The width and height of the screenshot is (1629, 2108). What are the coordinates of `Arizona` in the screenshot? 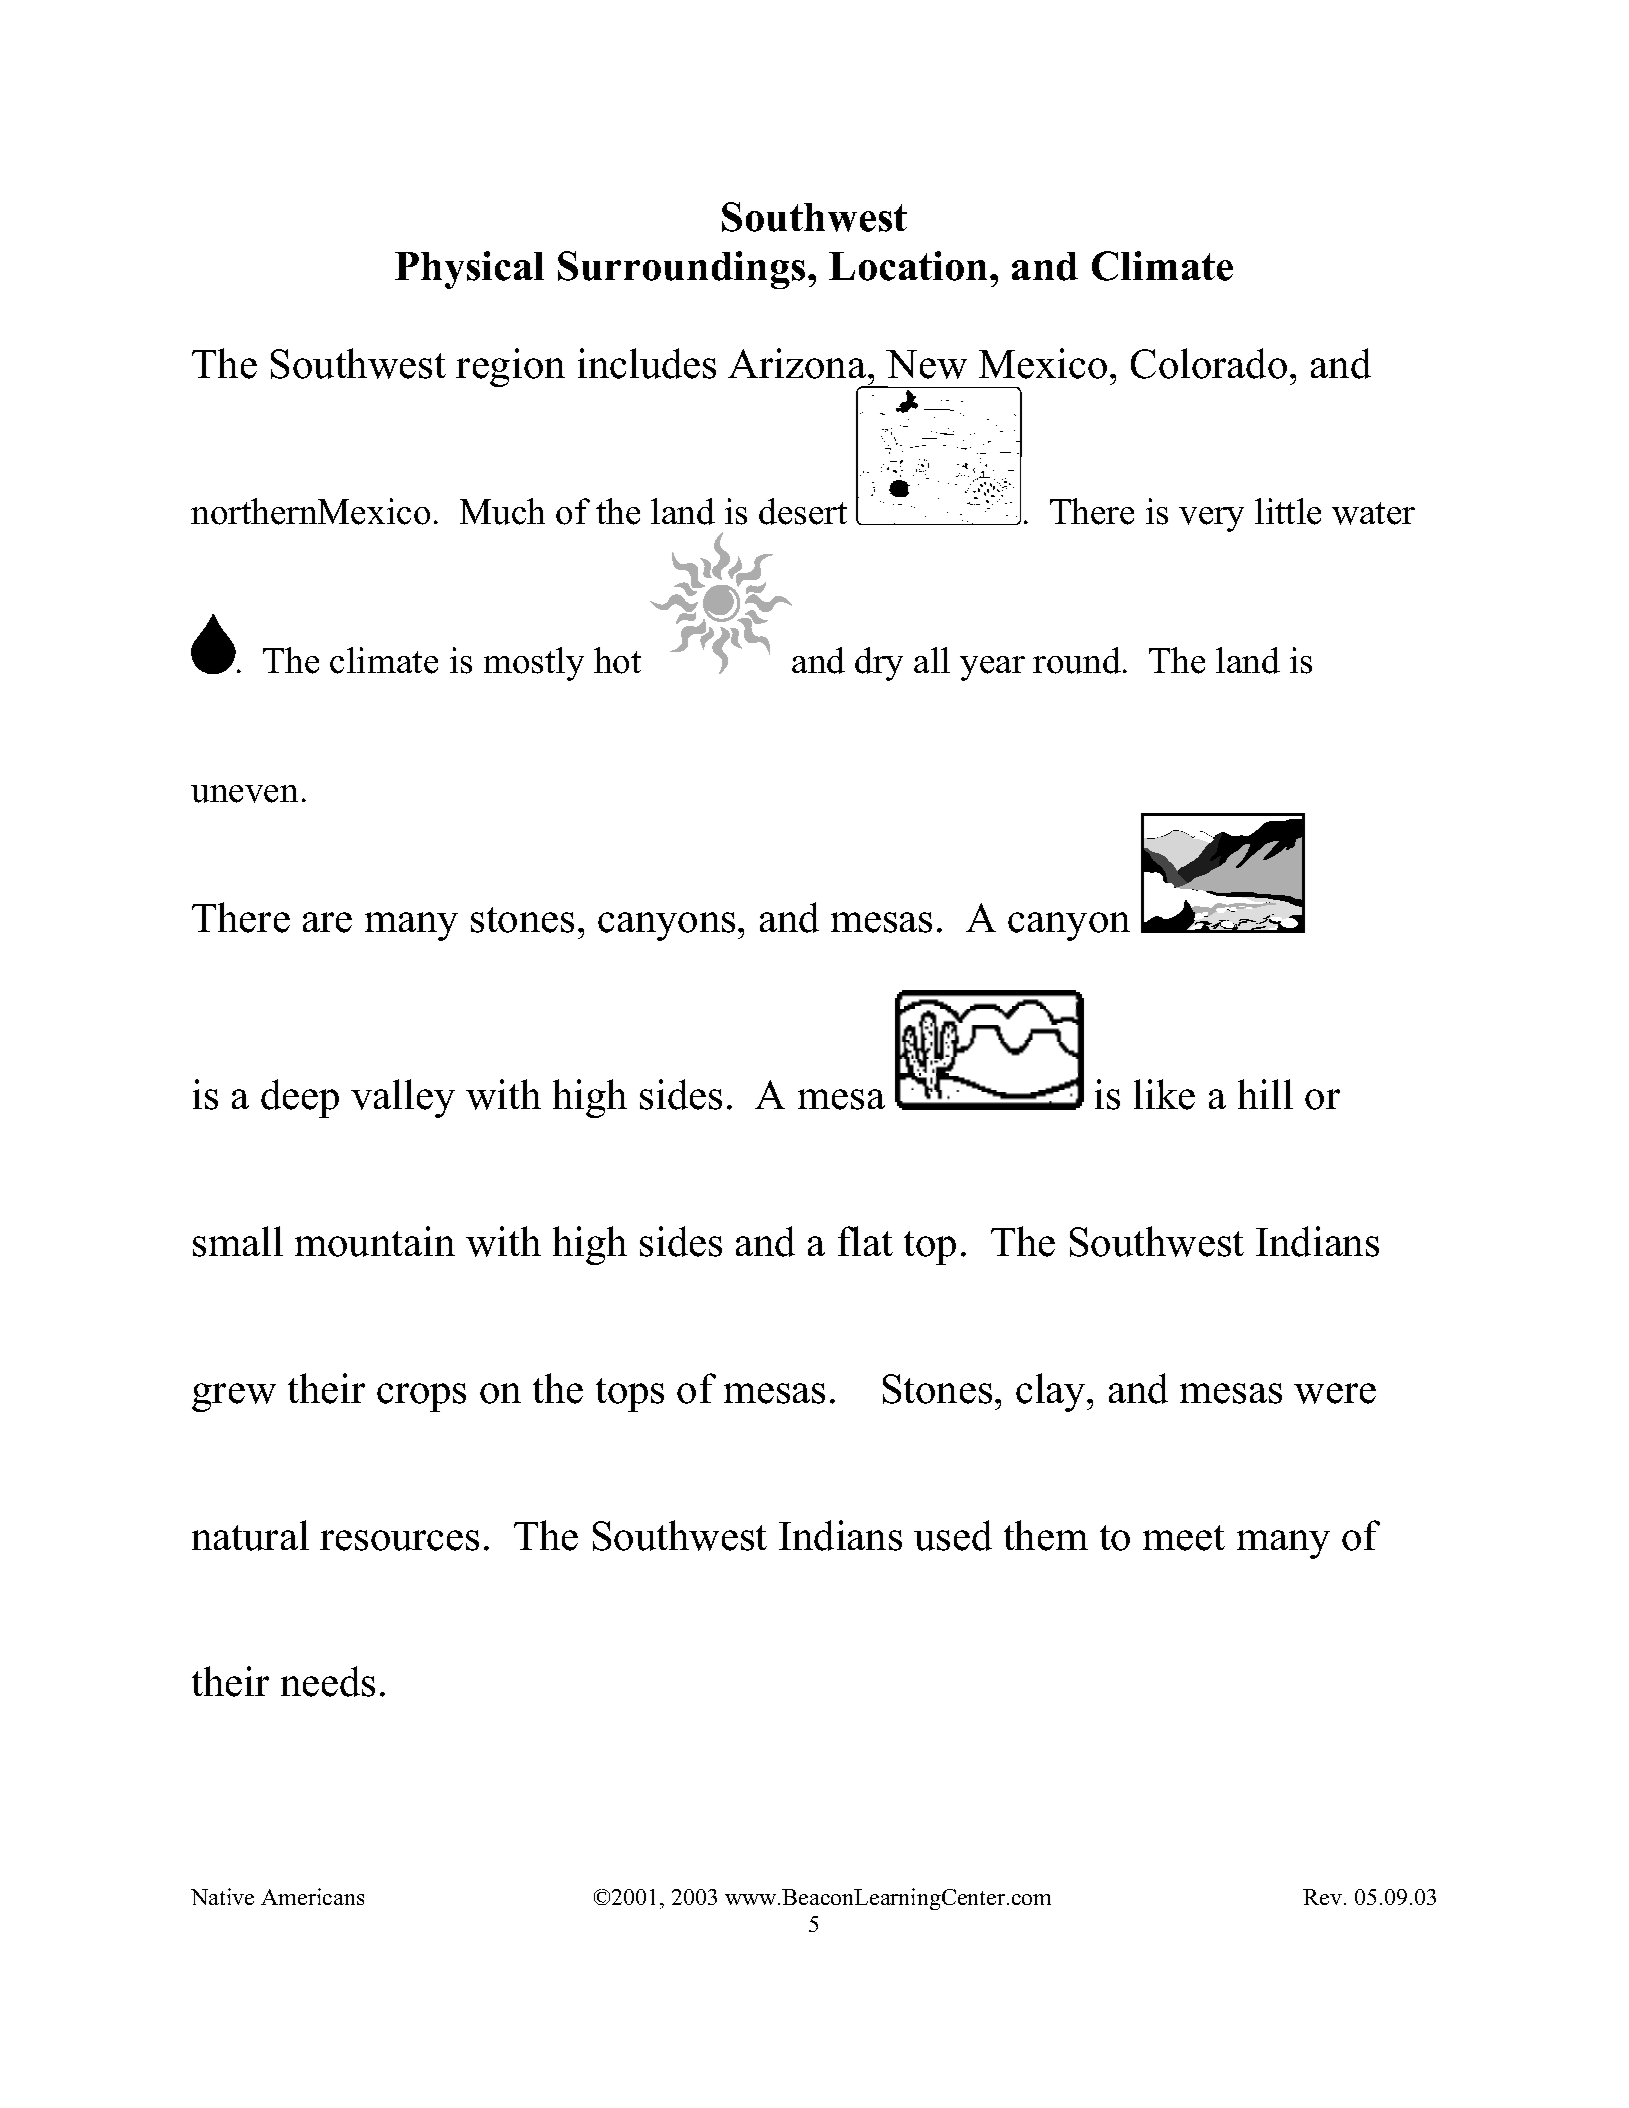 It's located at (797, 363).
